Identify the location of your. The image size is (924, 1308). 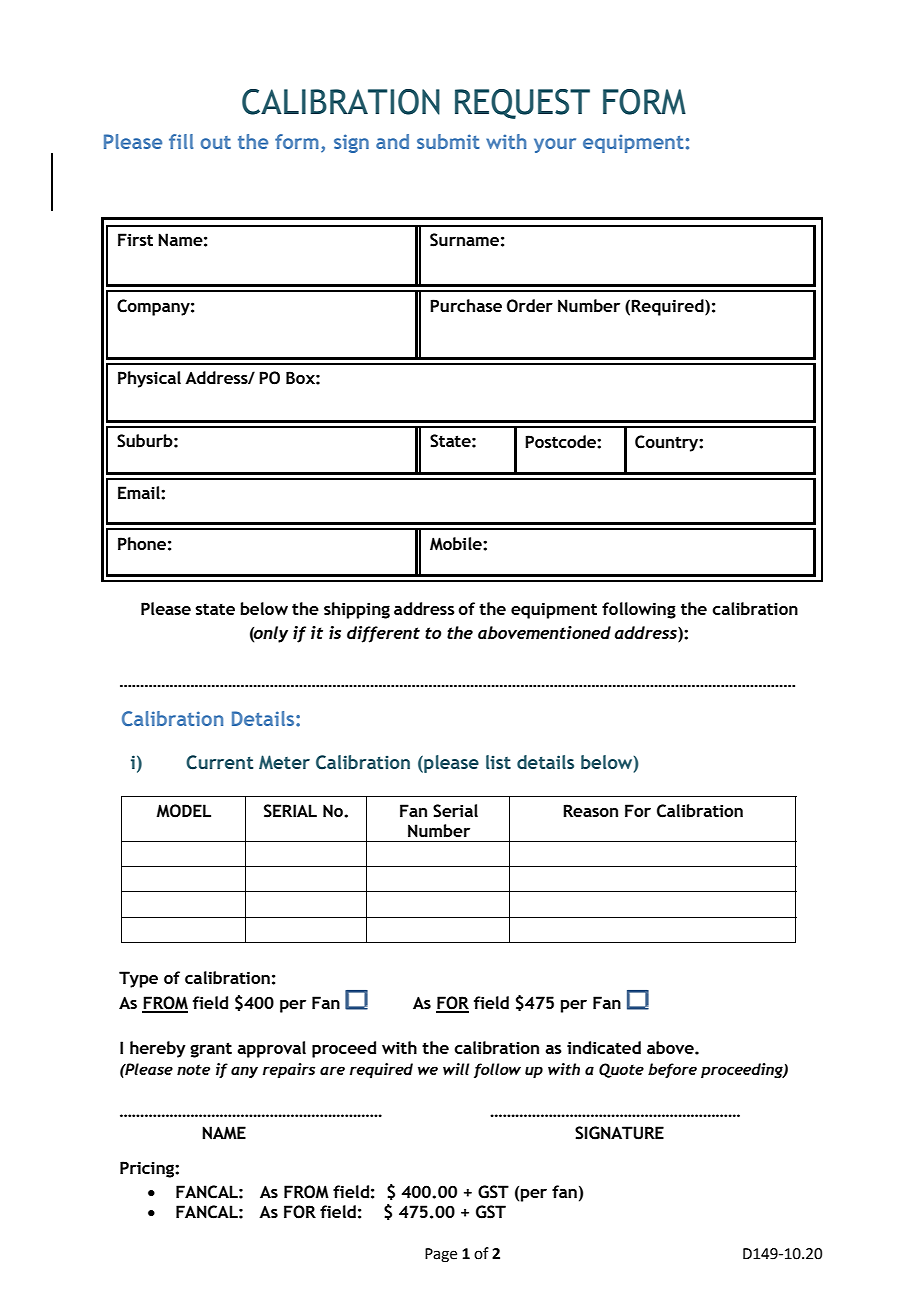
(555, 145).
